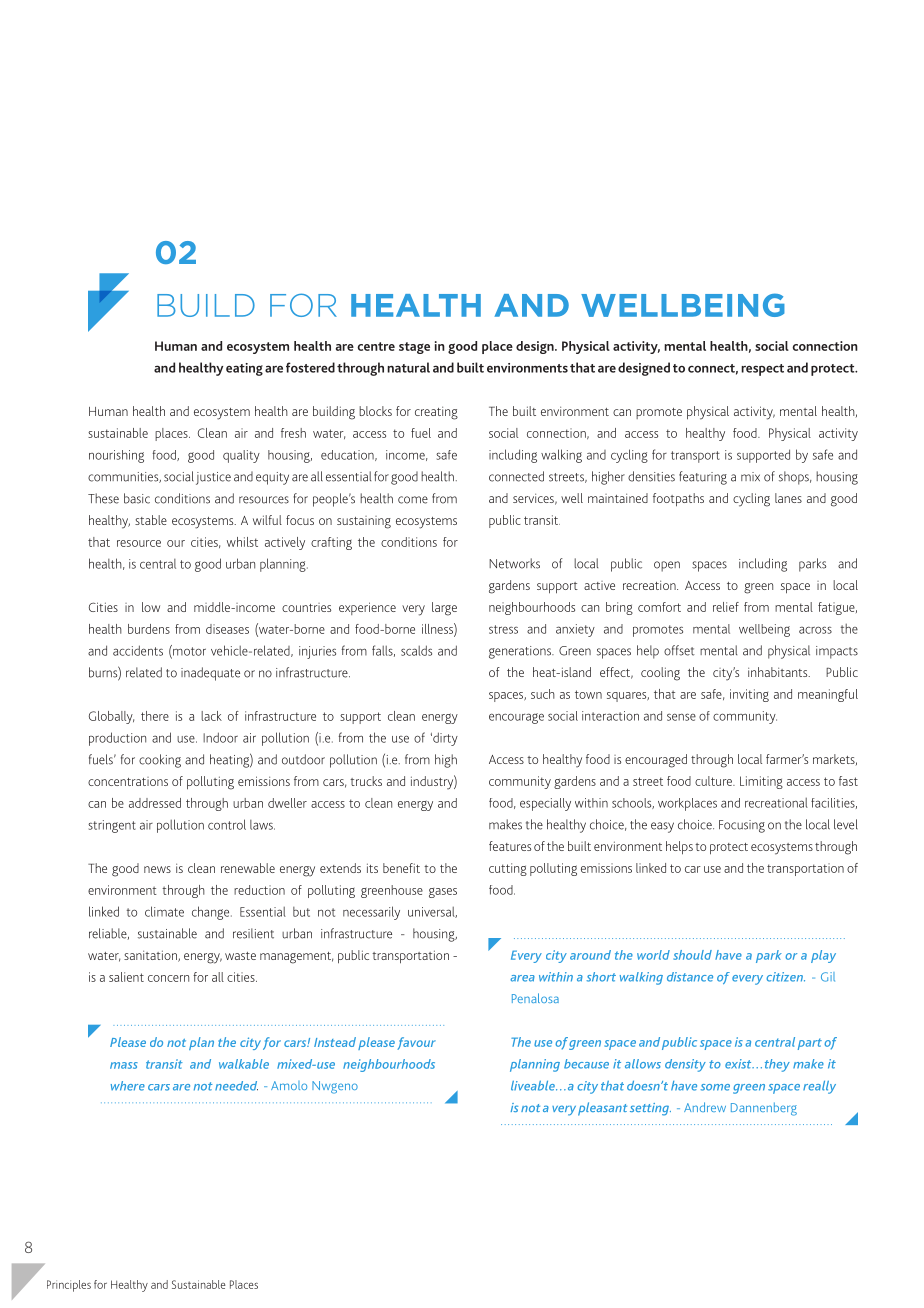  What do you see at coordinates (408, 367) in the screenshot?
I see `natural` at bounding box center [408, 367].
